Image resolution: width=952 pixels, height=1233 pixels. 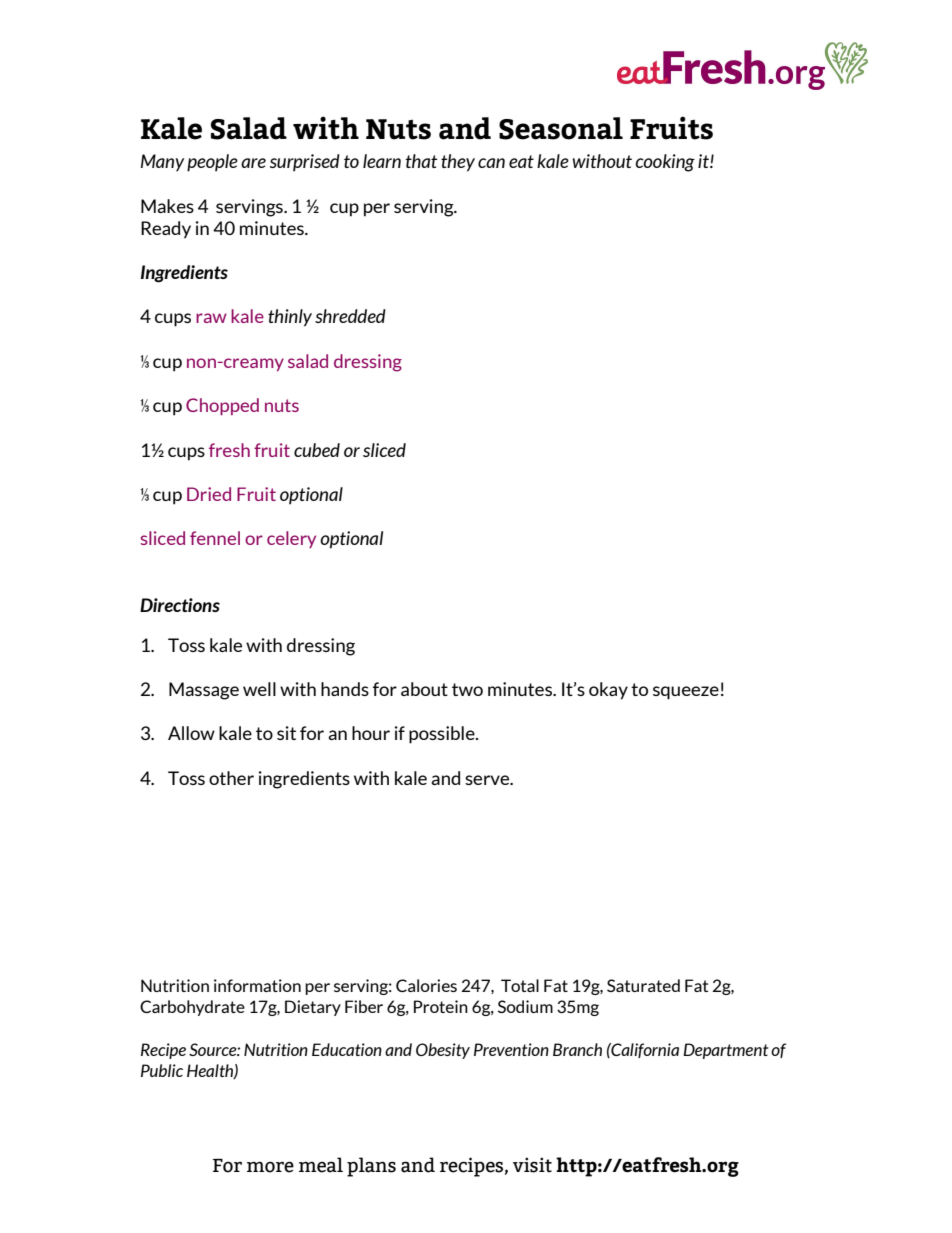 I want to click on they, so click(x=458, y=163).
